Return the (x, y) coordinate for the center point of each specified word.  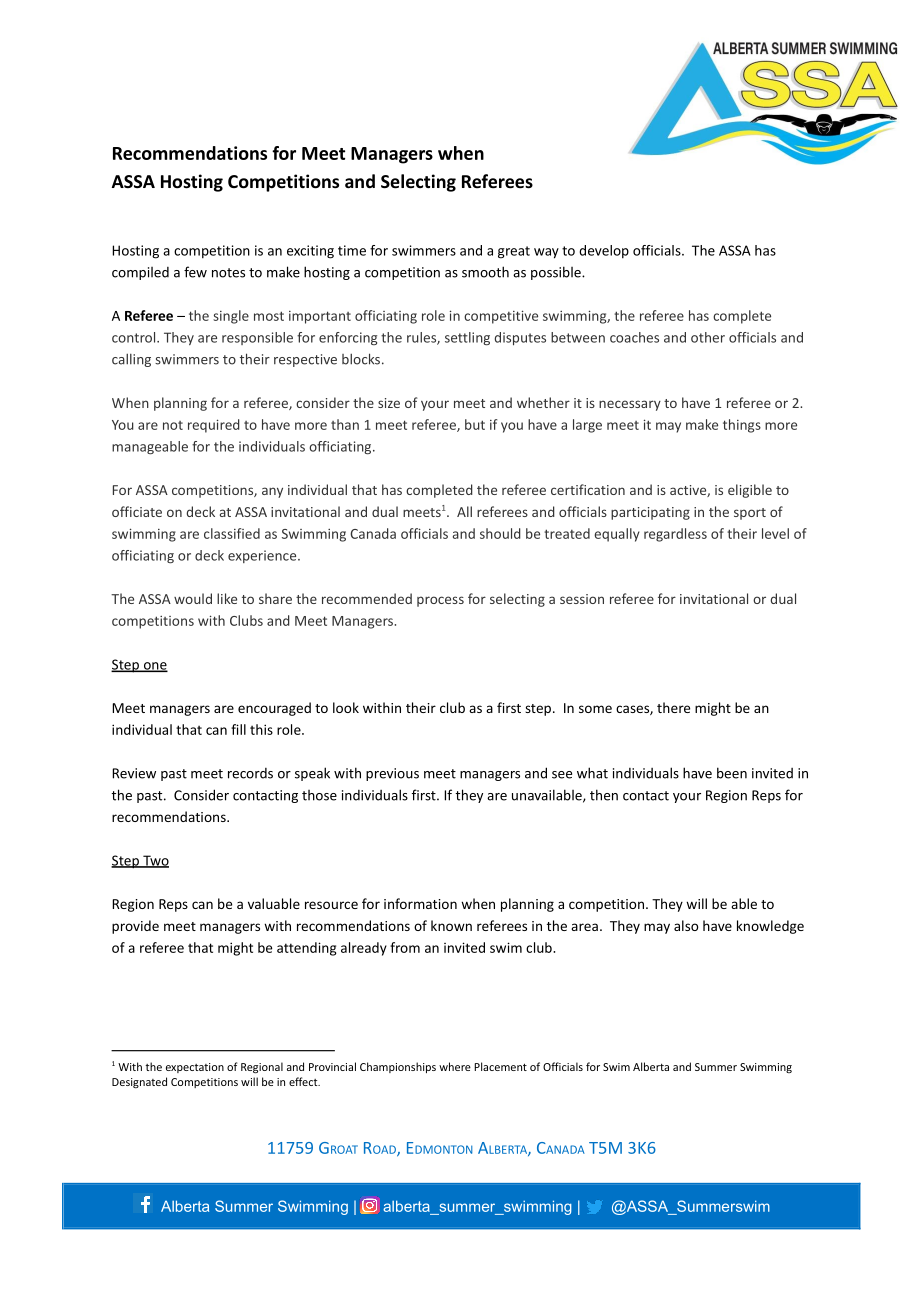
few (195, 272)
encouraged (274, 709)
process (440, 601)
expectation (195, 1068)
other (708, 337)
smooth (485, 272)
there (673, 707)
